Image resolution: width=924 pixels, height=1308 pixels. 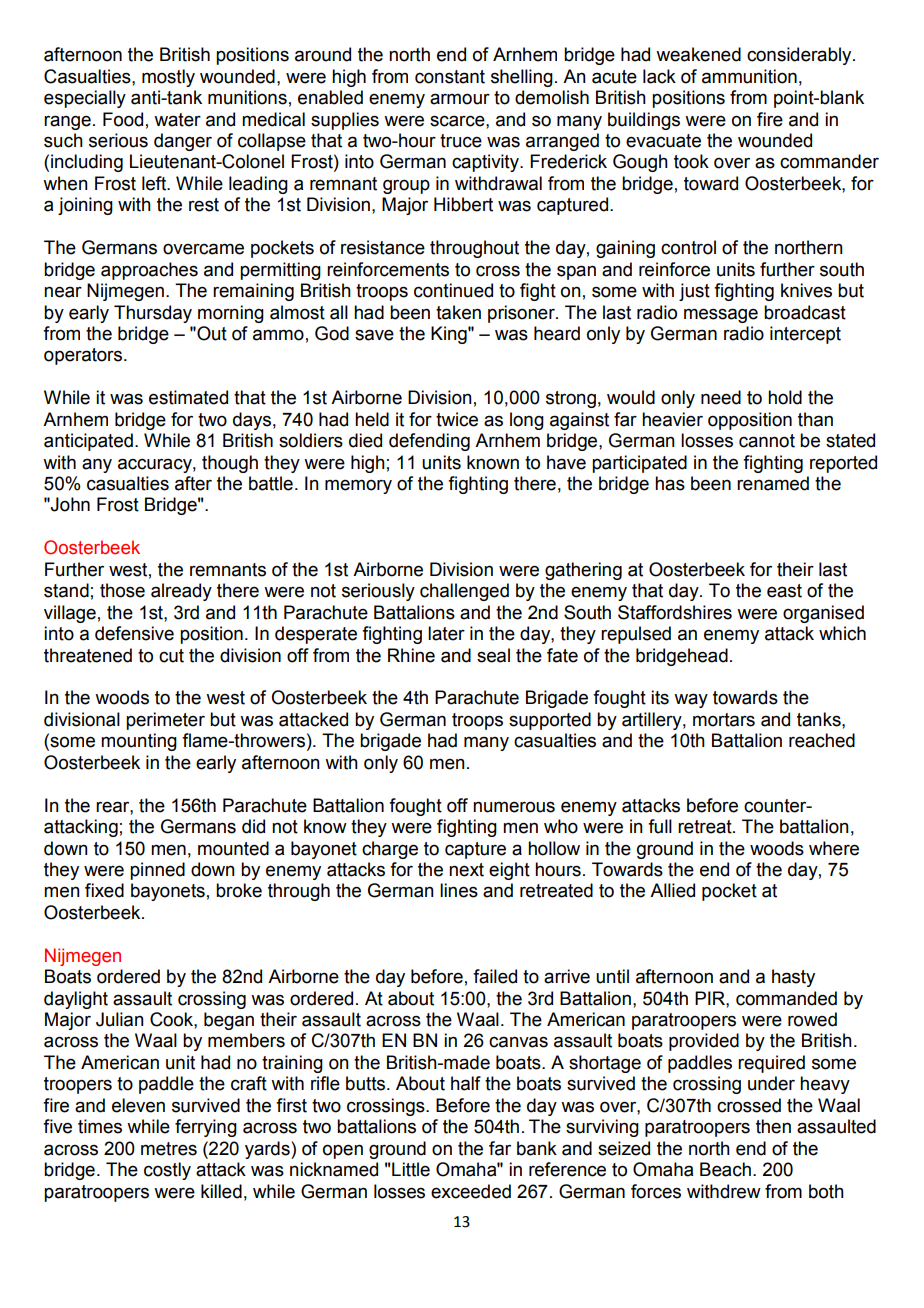 What do you see at coordinates (169, 1149) in the image?
I see `metres` at bounding box center [169, 1149].
